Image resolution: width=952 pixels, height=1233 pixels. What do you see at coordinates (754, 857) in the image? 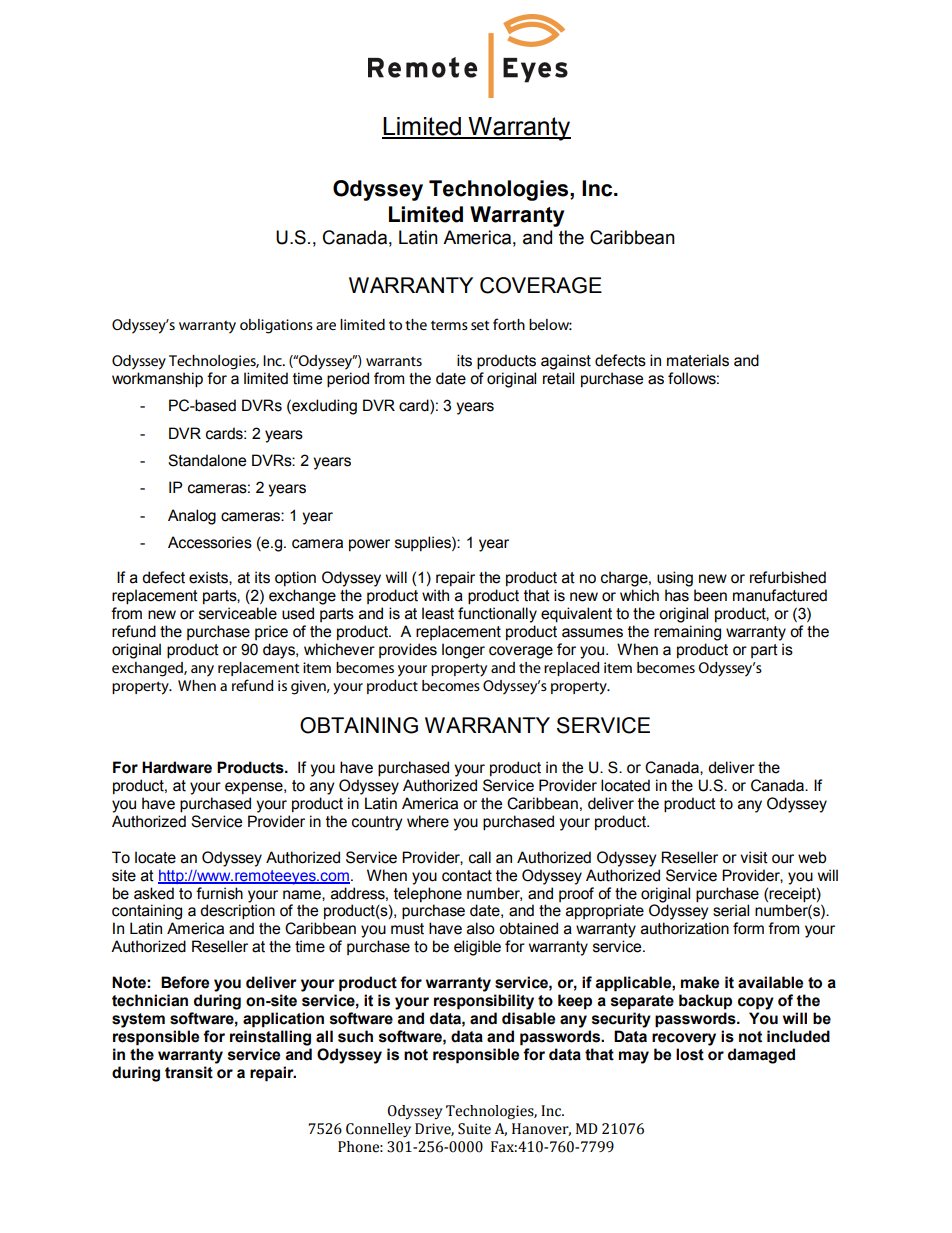
I see `visit` at bounding box center [754, 857].
